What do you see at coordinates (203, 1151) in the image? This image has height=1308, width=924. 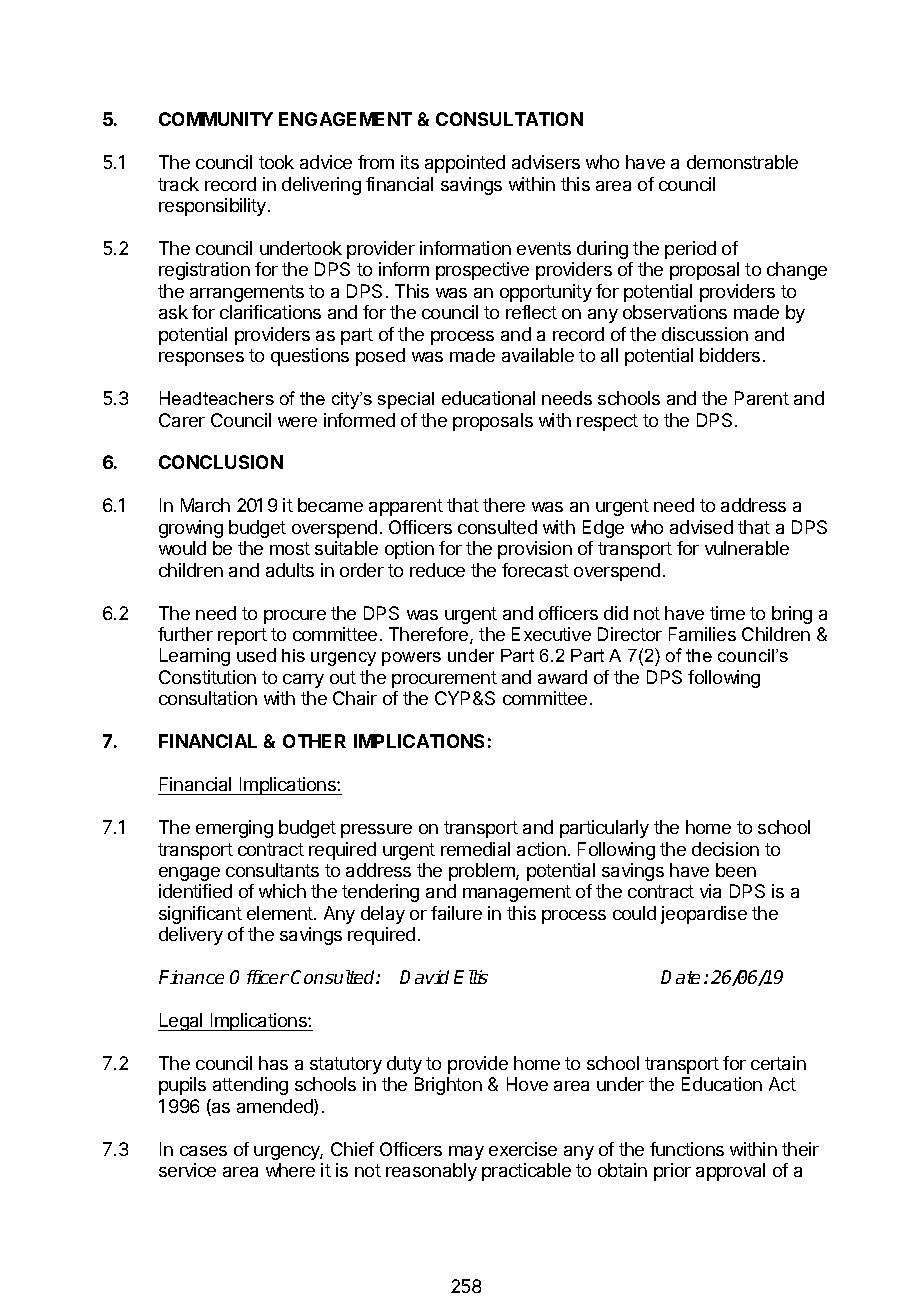 I see `cases` at bounding box center [203, 1151].
